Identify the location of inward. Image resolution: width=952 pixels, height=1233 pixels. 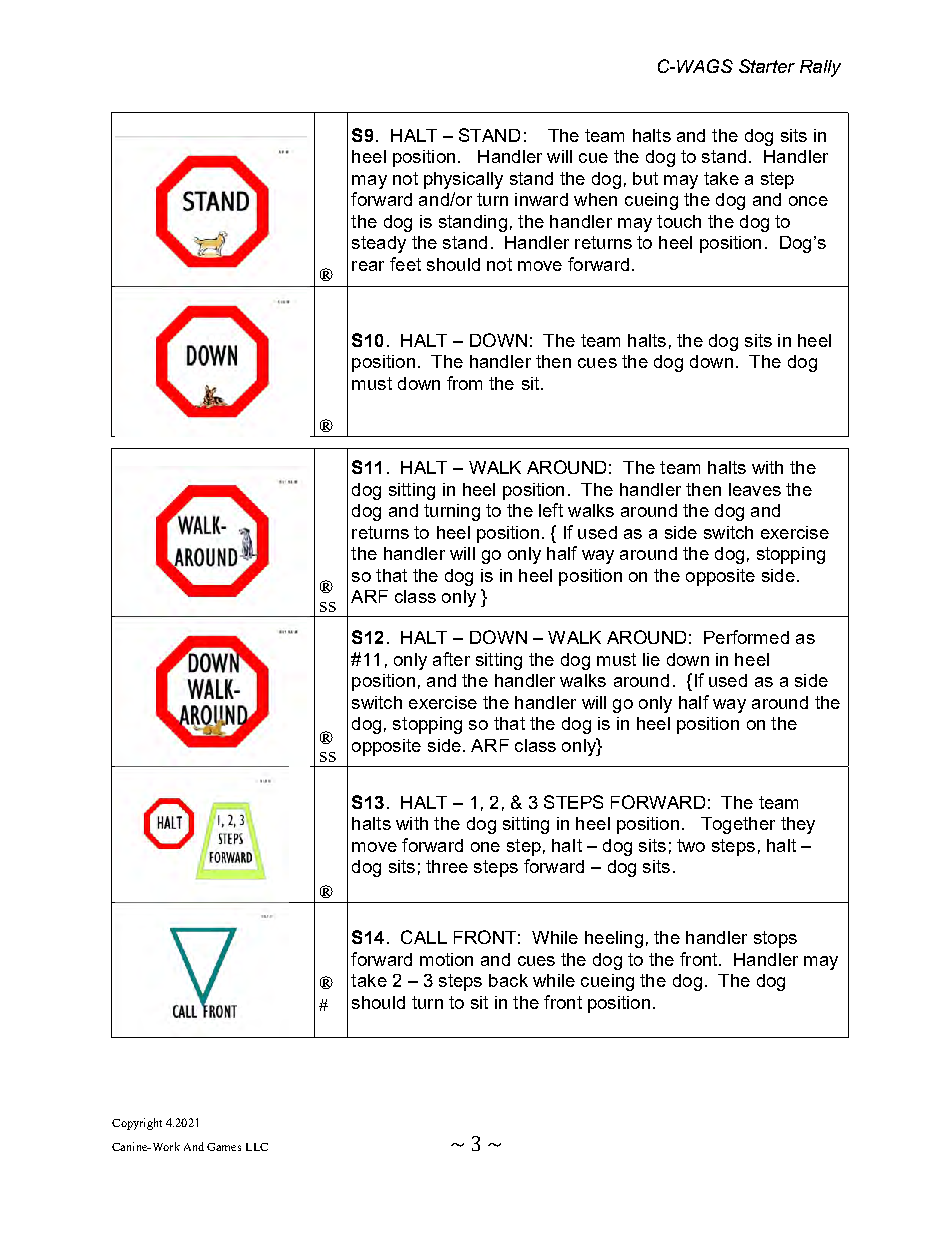
(541, 199).
